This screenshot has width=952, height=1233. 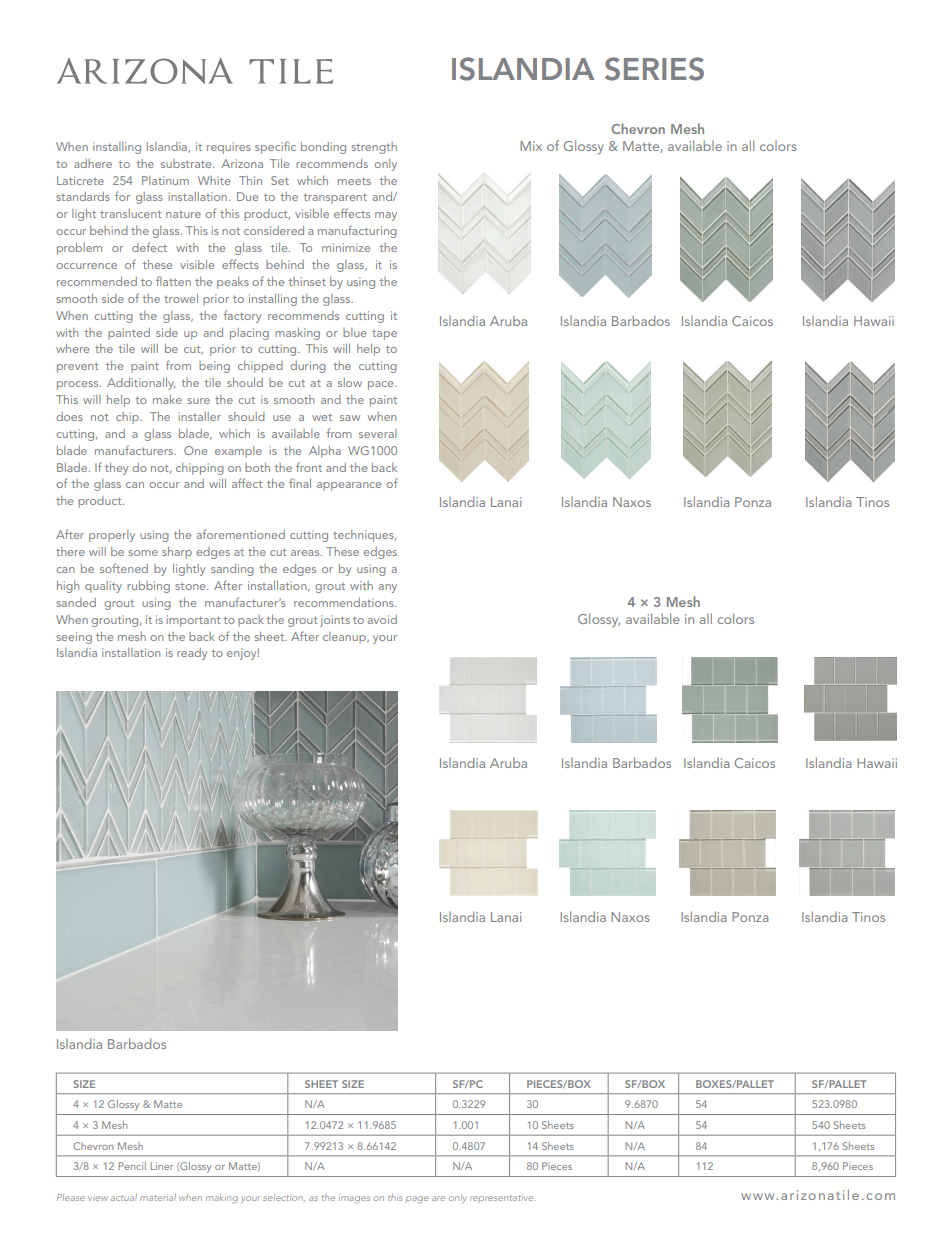 I want to click on strength, so click(x=374, y=148).
